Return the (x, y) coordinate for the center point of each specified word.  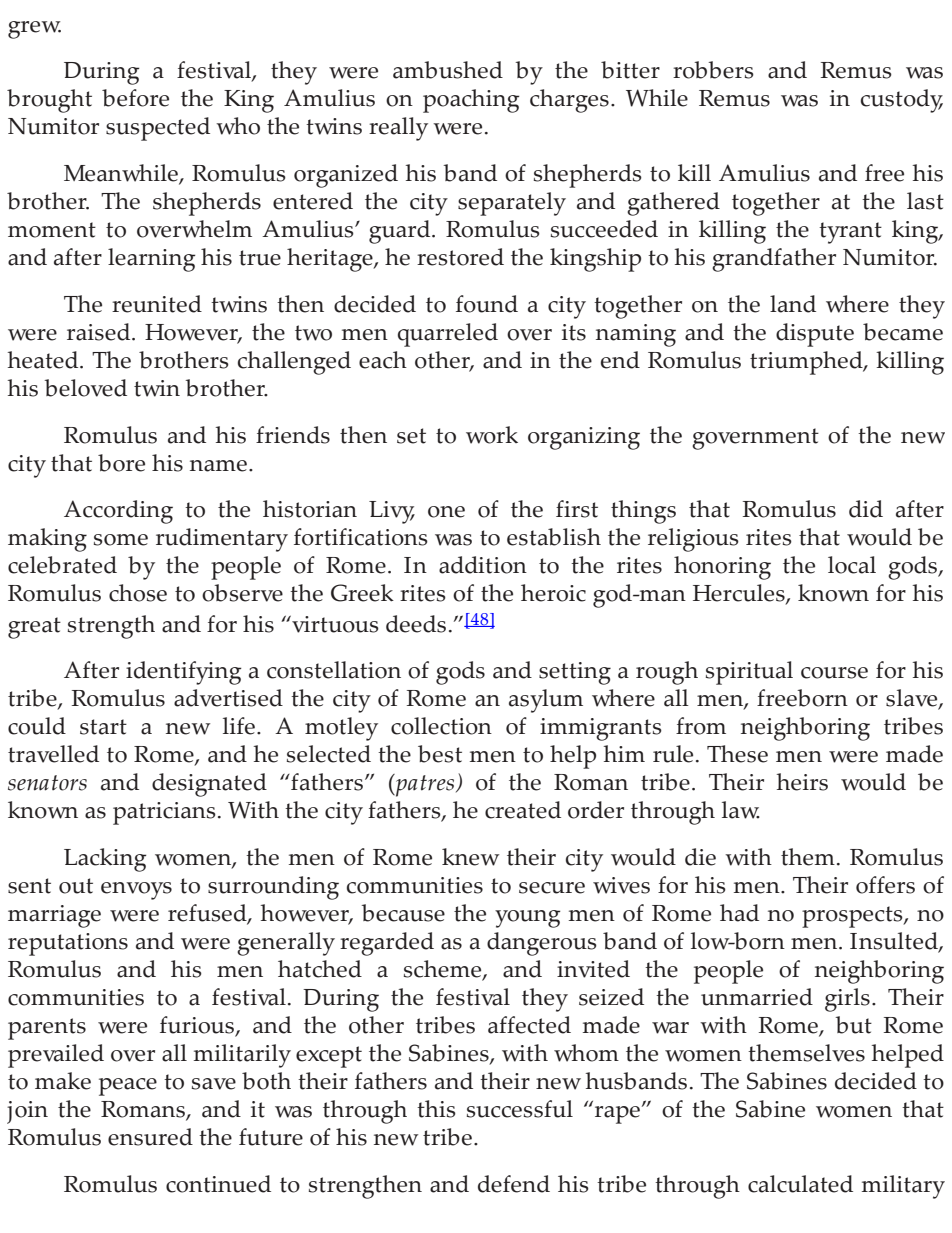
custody (902, 101)
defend (514, 1184)
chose (138, 593)
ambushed (448, 70)
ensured (150, 1137)
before (135, 98)
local (852, 565)
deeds (416, 624)
